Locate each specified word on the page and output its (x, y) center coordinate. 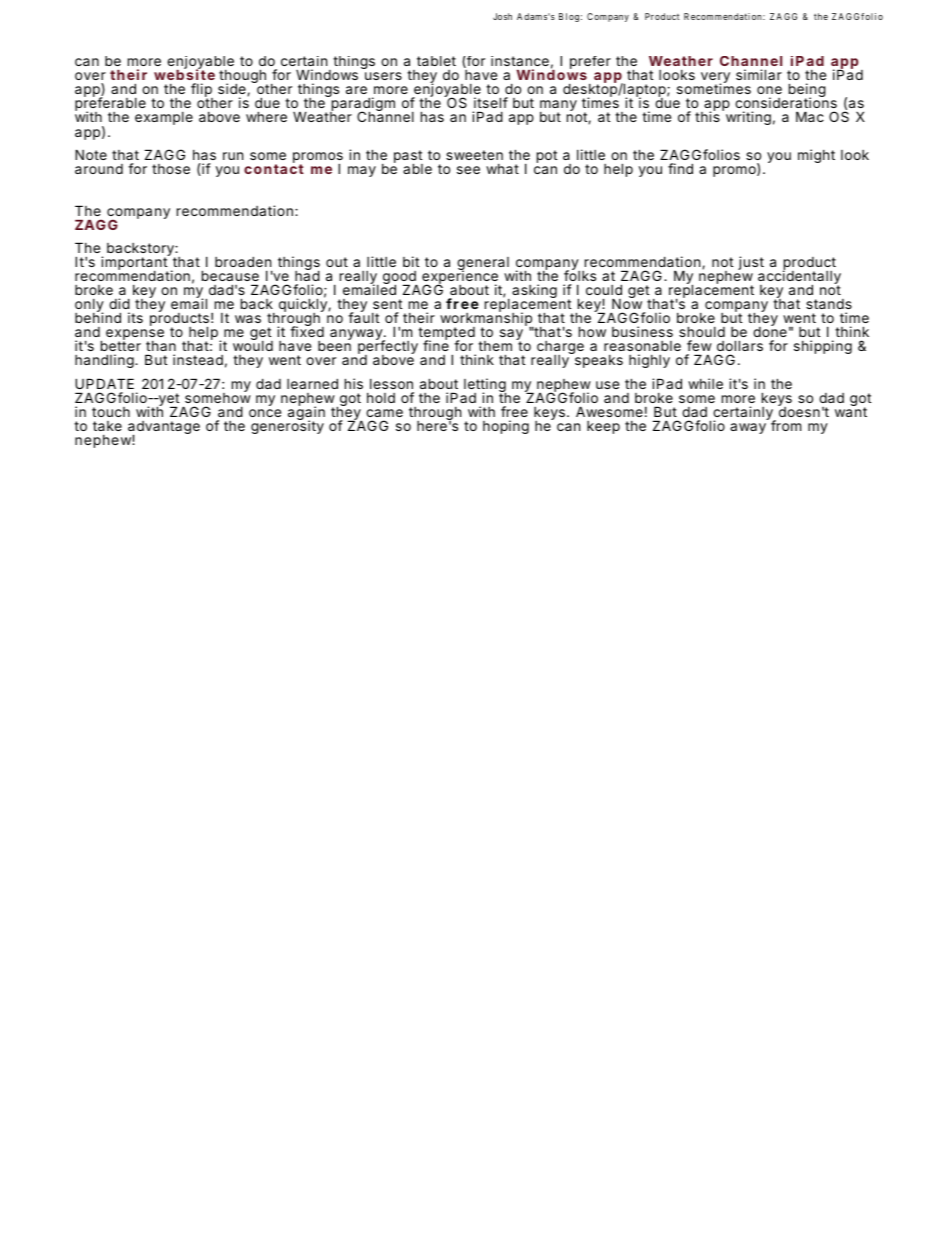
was (248, 319)
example (164, 118)
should (702, 331)
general (483, 264)
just (751, 263)
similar (759, 74)
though (243, 77)
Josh (502, 16)
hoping (506, 427)
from (786, 425)
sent (387, 304)
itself (490, 104)
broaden (243, 261)
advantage (164, 429)
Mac (810, 116)
